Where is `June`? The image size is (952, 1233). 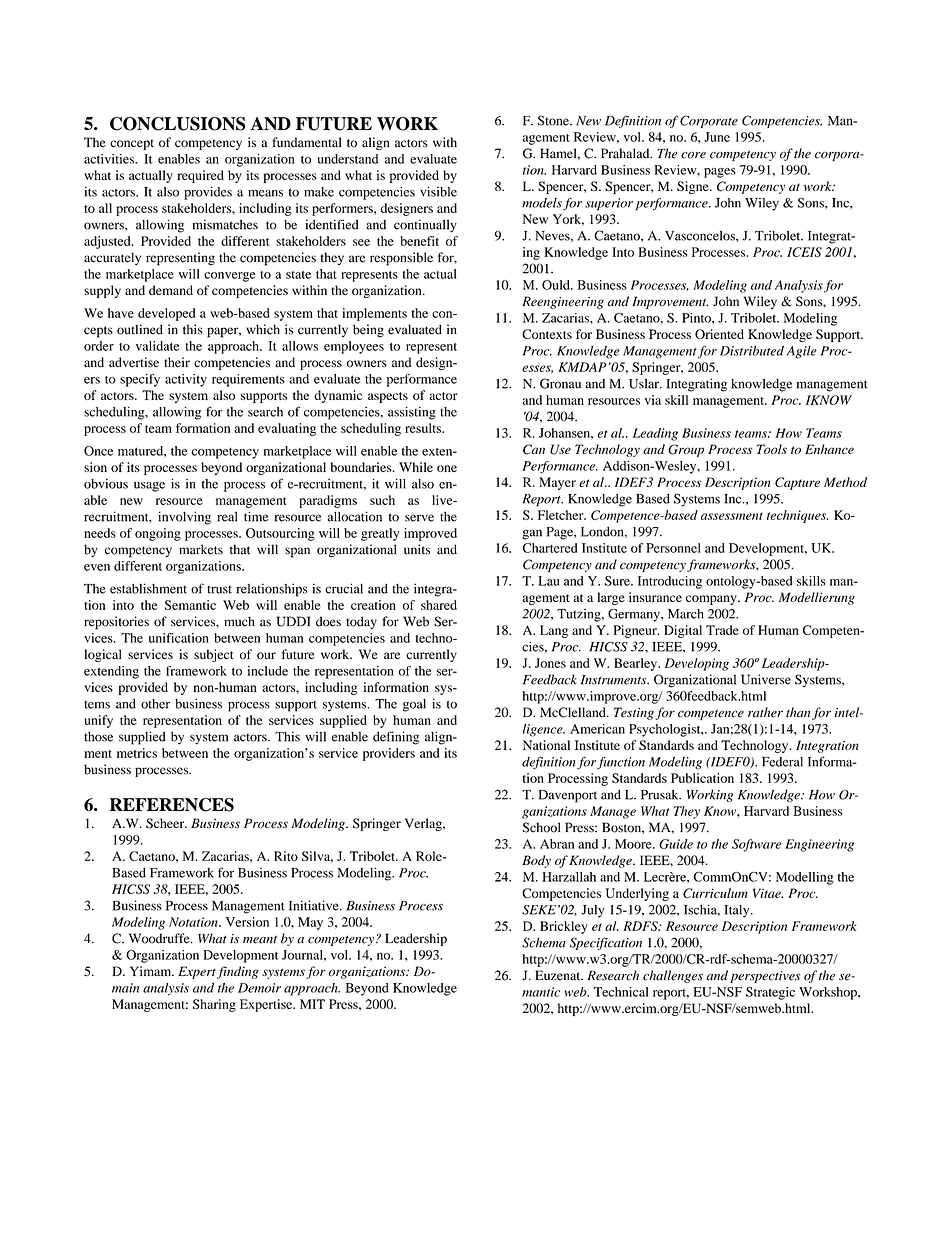 June is located at coordinates (717, 137).
